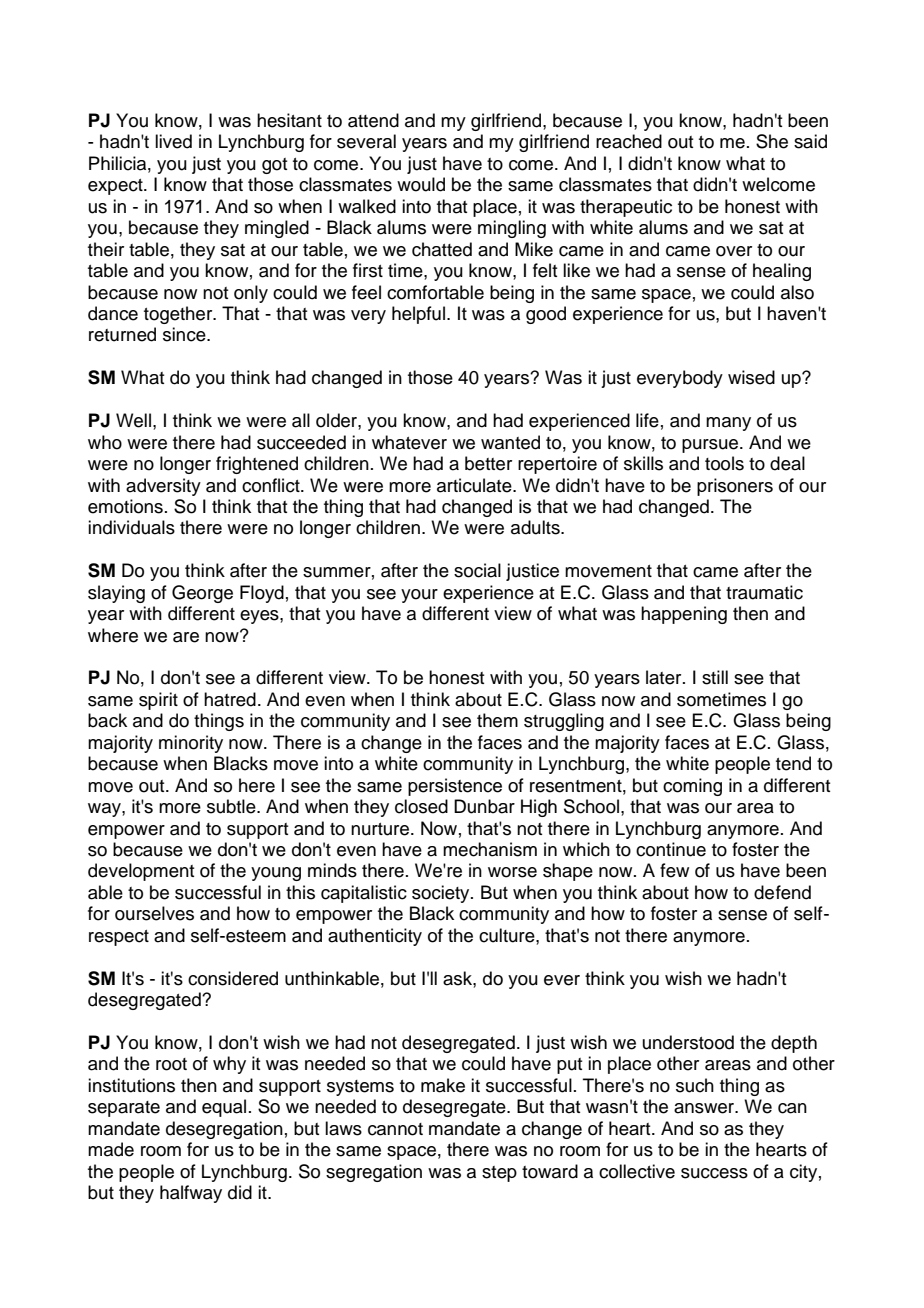  I want to click on She, so click(772, 141).
